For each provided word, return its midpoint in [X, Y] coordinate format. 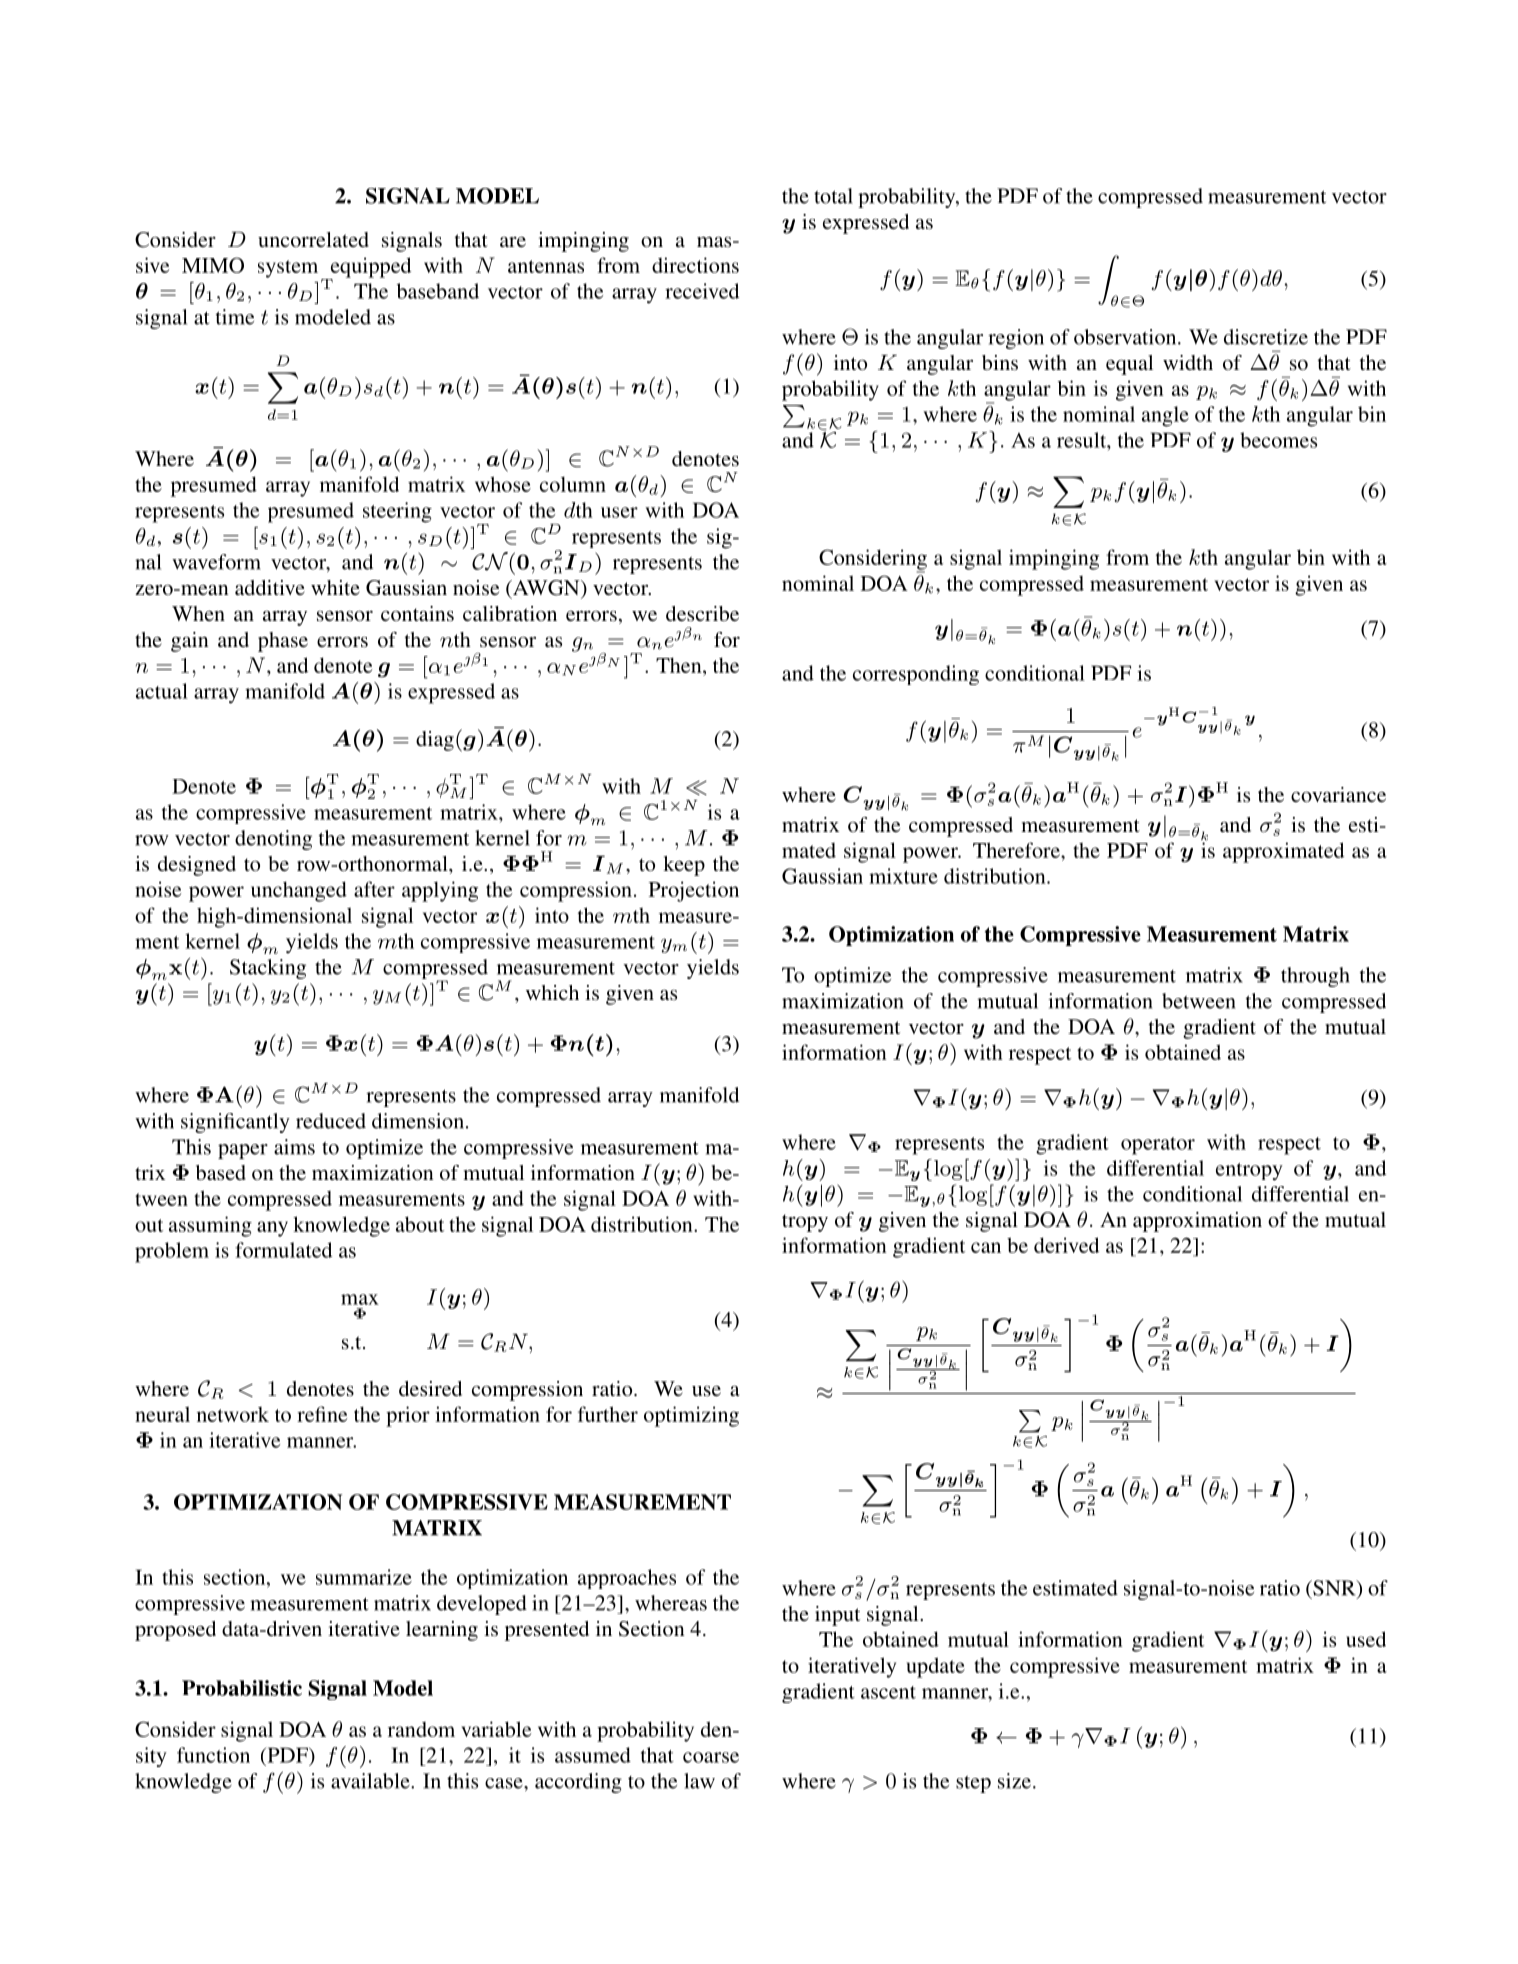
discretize [1266, 337]
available [371, 1781]
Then [680, 665]
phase [283, 642]
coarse [711, 1757]
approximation [1197, 1222]
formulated [283, 1250]
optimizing [691, 1416]
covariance [1338, 794]
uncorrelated [313, 239]
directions [695, 265]
